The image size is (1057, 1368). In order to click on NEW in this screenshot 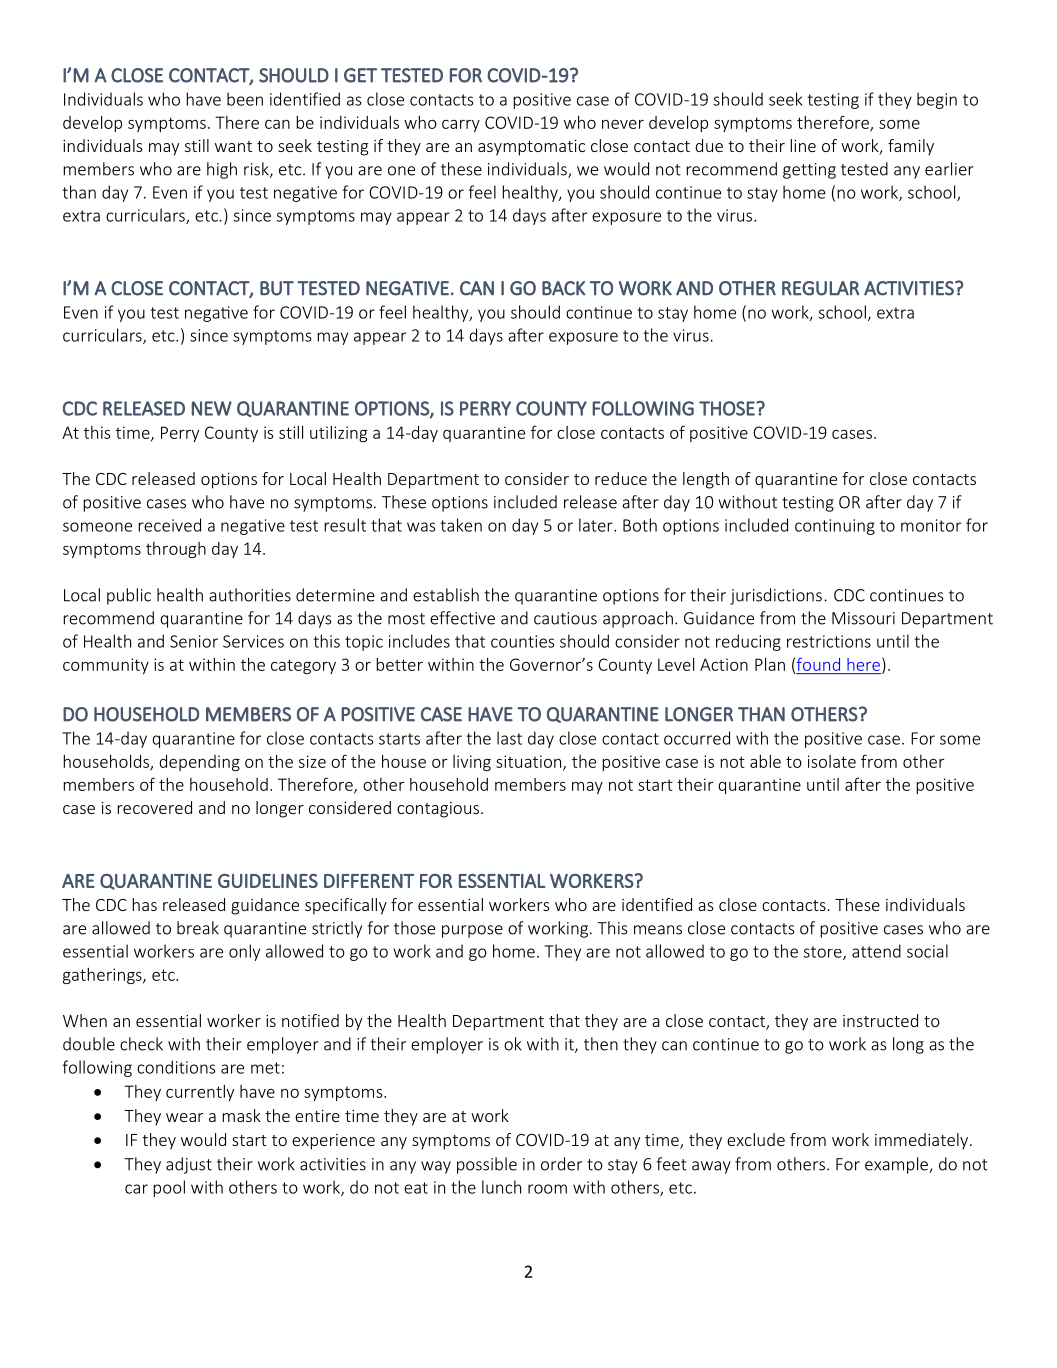, I will do `click(212, 408)`.
